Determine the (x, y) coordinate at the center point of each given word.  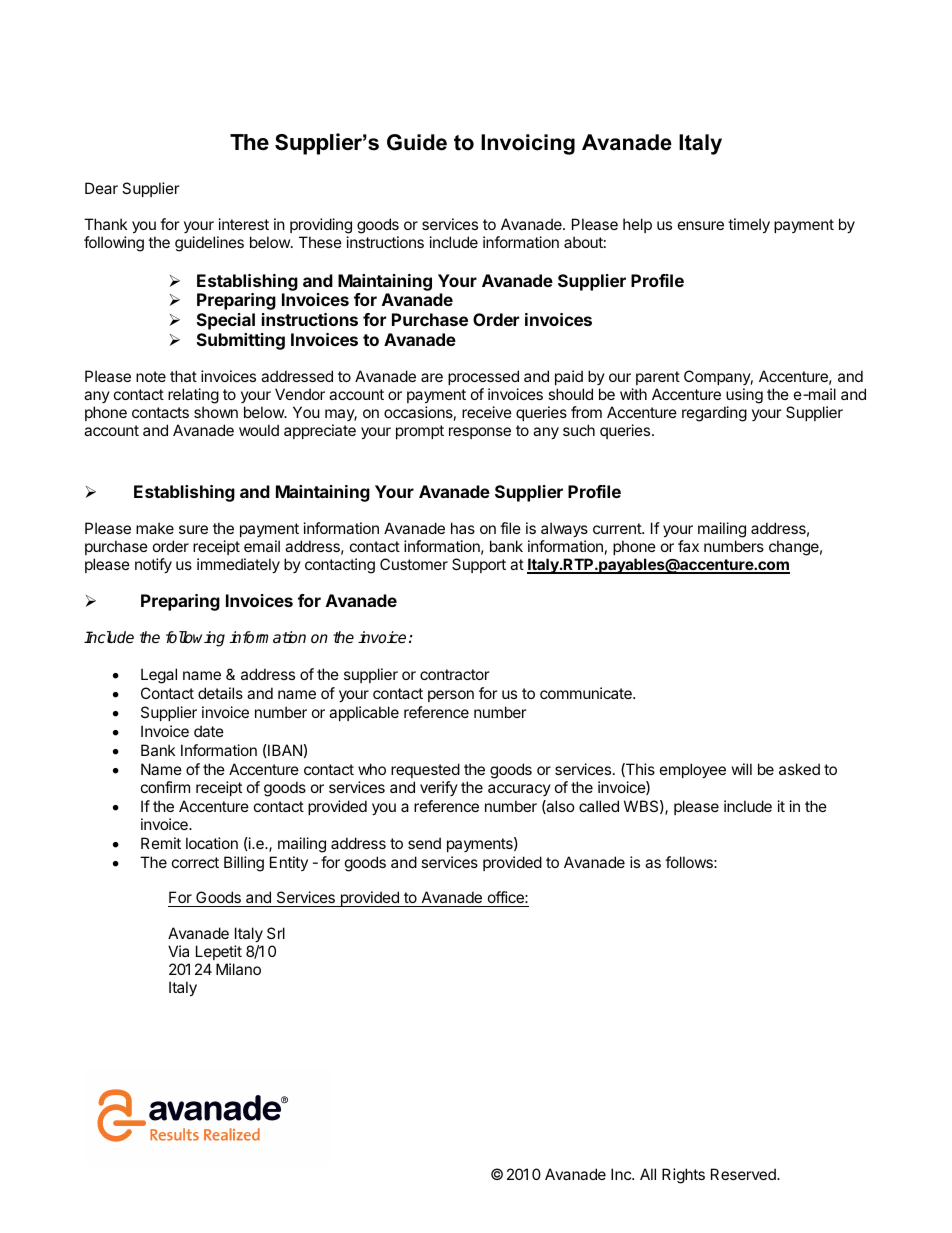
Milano (238, 969)
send (424, 843)
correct (195, 862)
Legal (159, 676)
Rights (683, 1176)
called (599, 806)
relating (193, 396)
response (480, 433)
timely (749, 225)
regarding (714, 414)
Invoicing (528, 144)
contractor (455, 674)
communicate (587, 693)
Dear (101, 188)
